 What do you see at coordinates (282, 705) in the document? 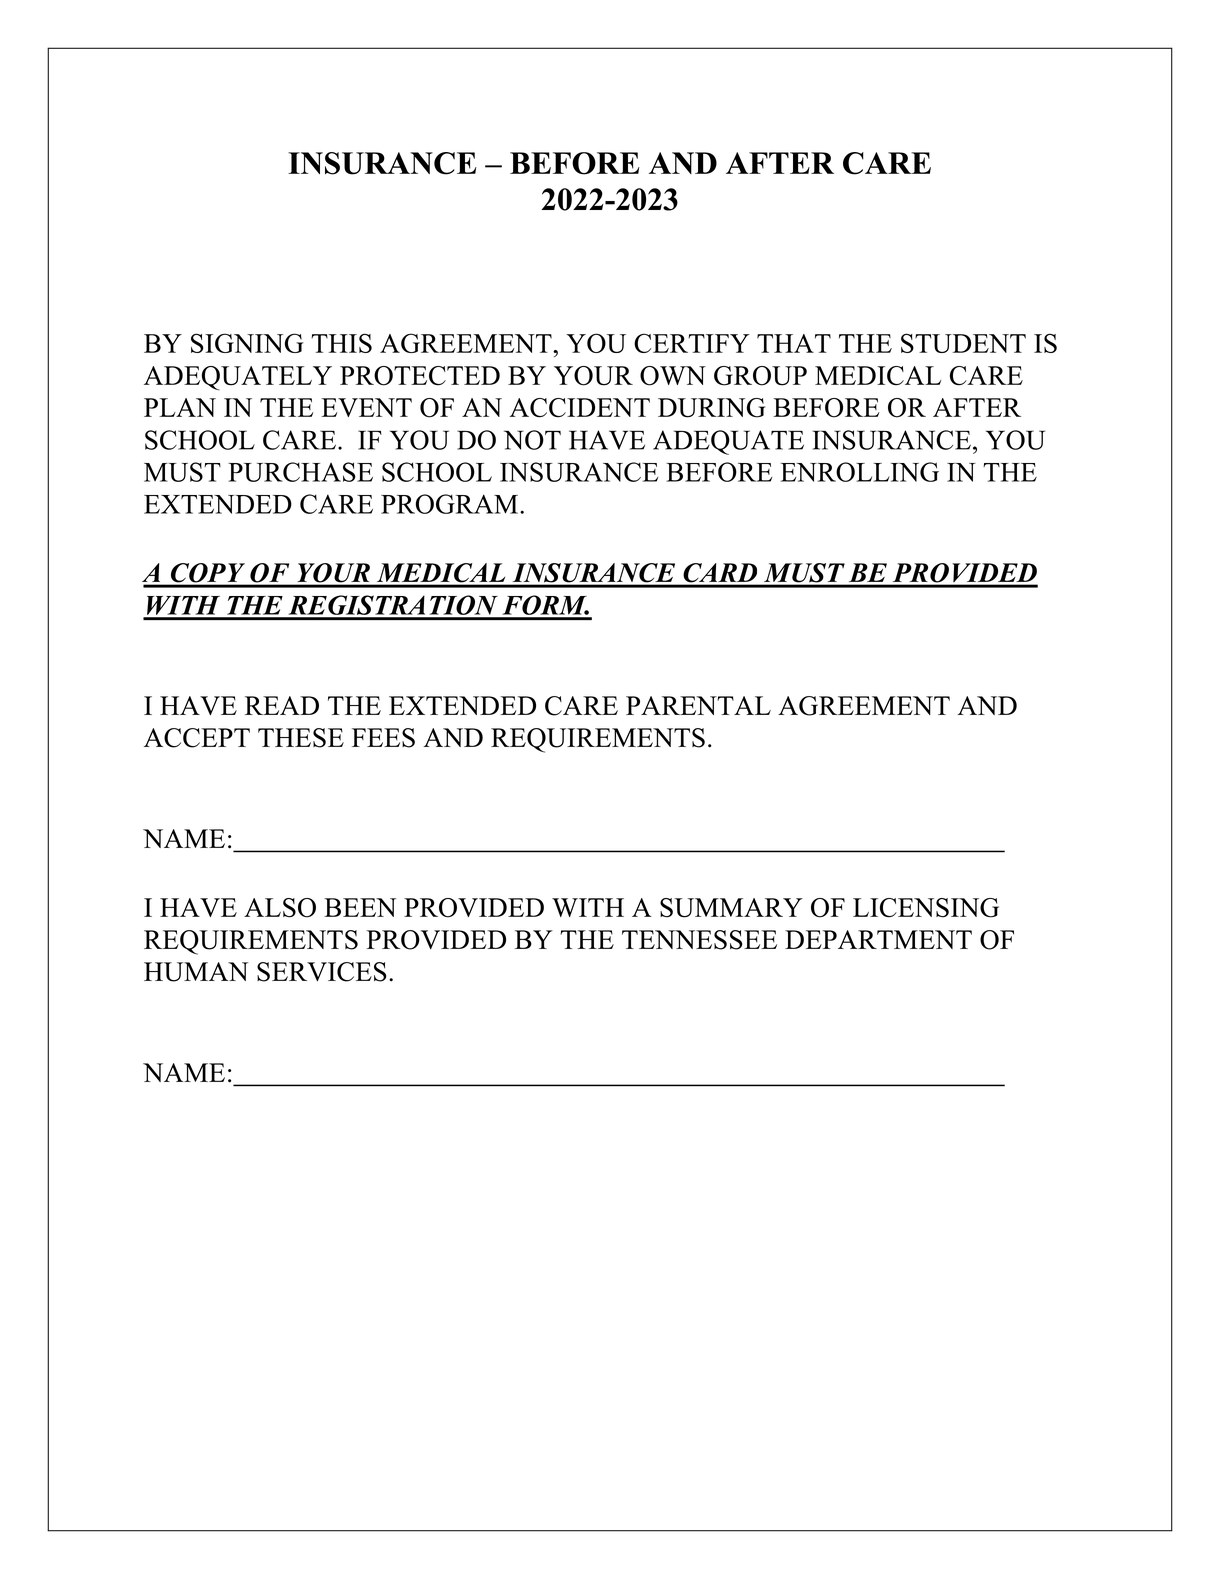
I see `READ` at bounding box center [282, 705].
